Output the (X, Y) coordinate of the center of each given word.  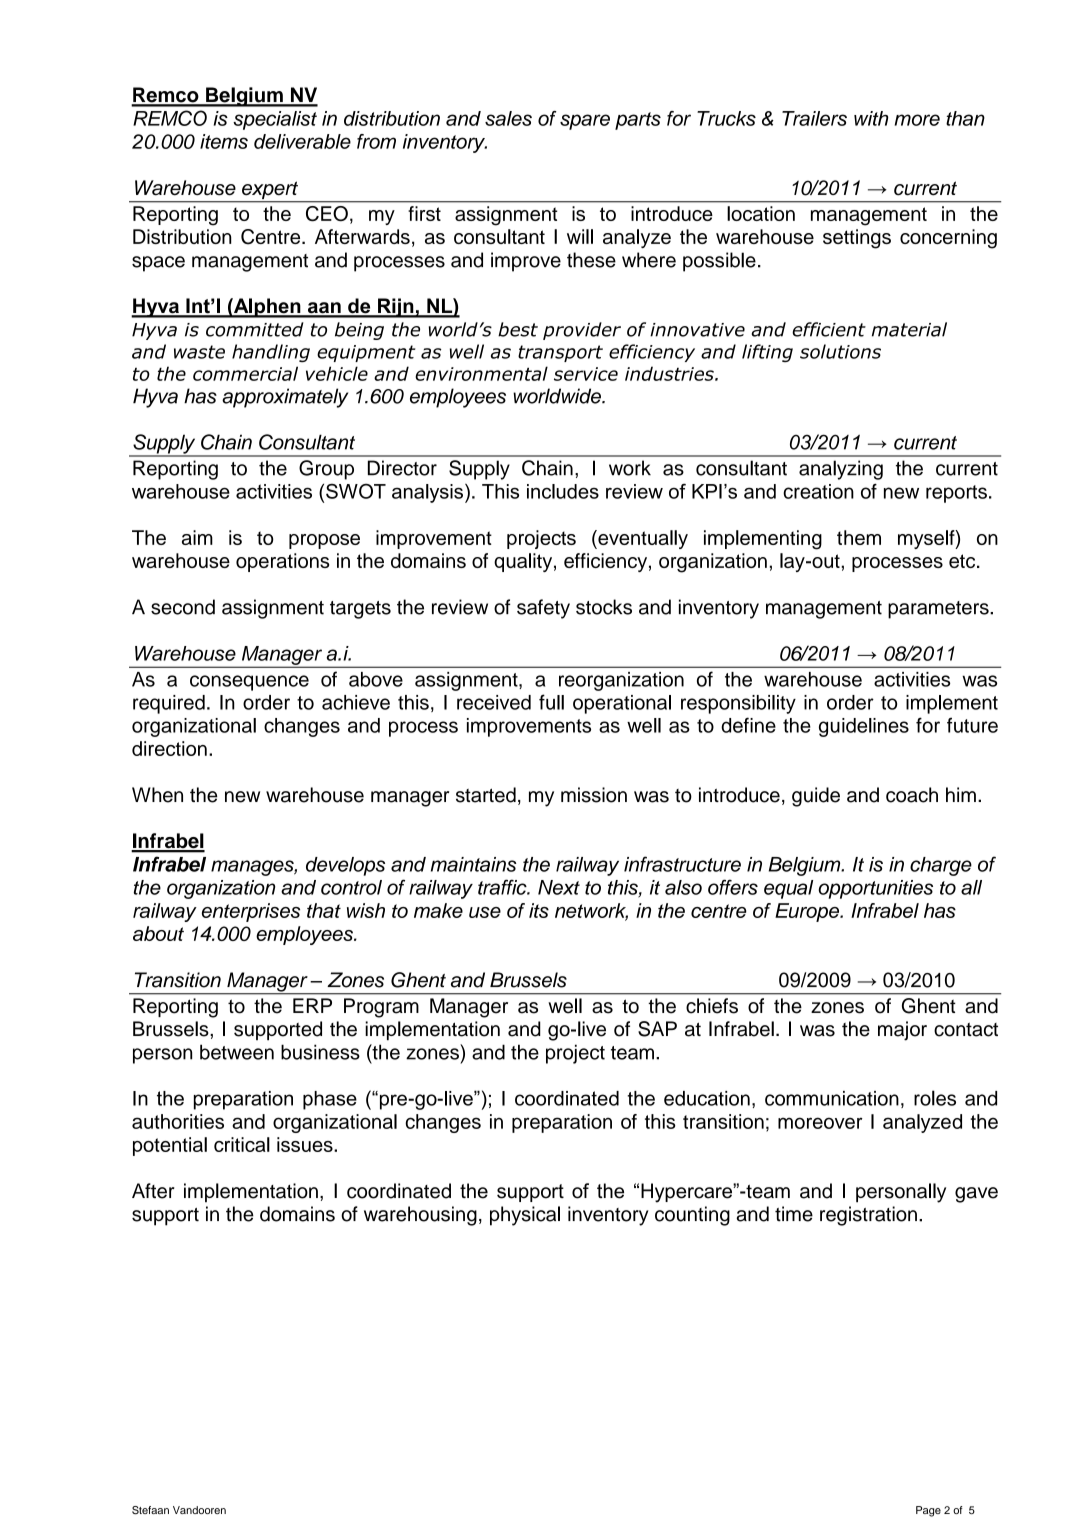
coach (912, 795)
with (871, 118)
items (224, 141)
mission (594, 795)
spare (585, 122)
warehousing (420, 1216)
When (157, 795)
